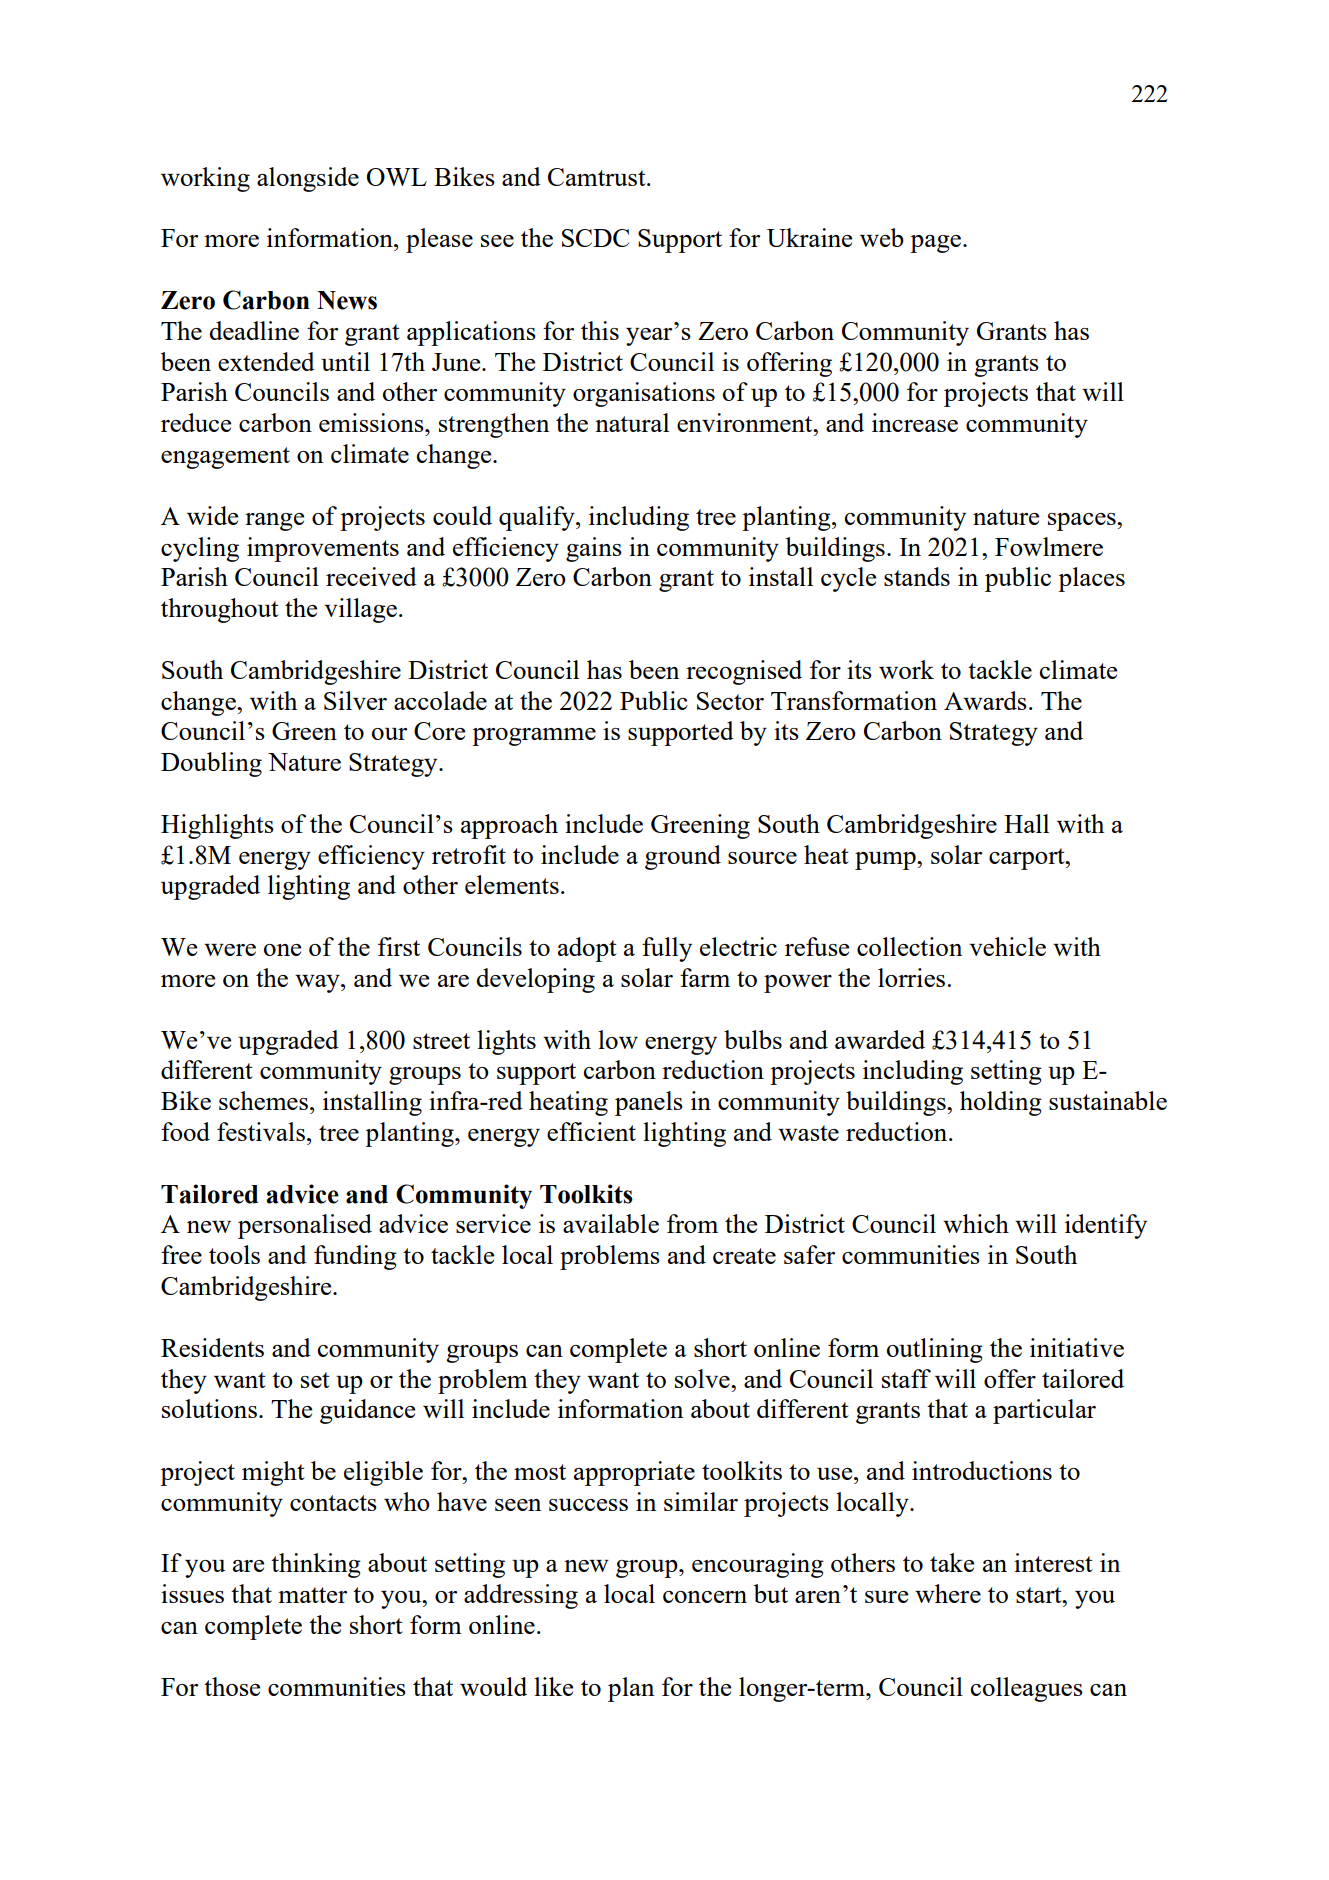  What do you see at coordinates (935, 244) in the screenshot?
I see `page` at bounding box center [935, 244].
